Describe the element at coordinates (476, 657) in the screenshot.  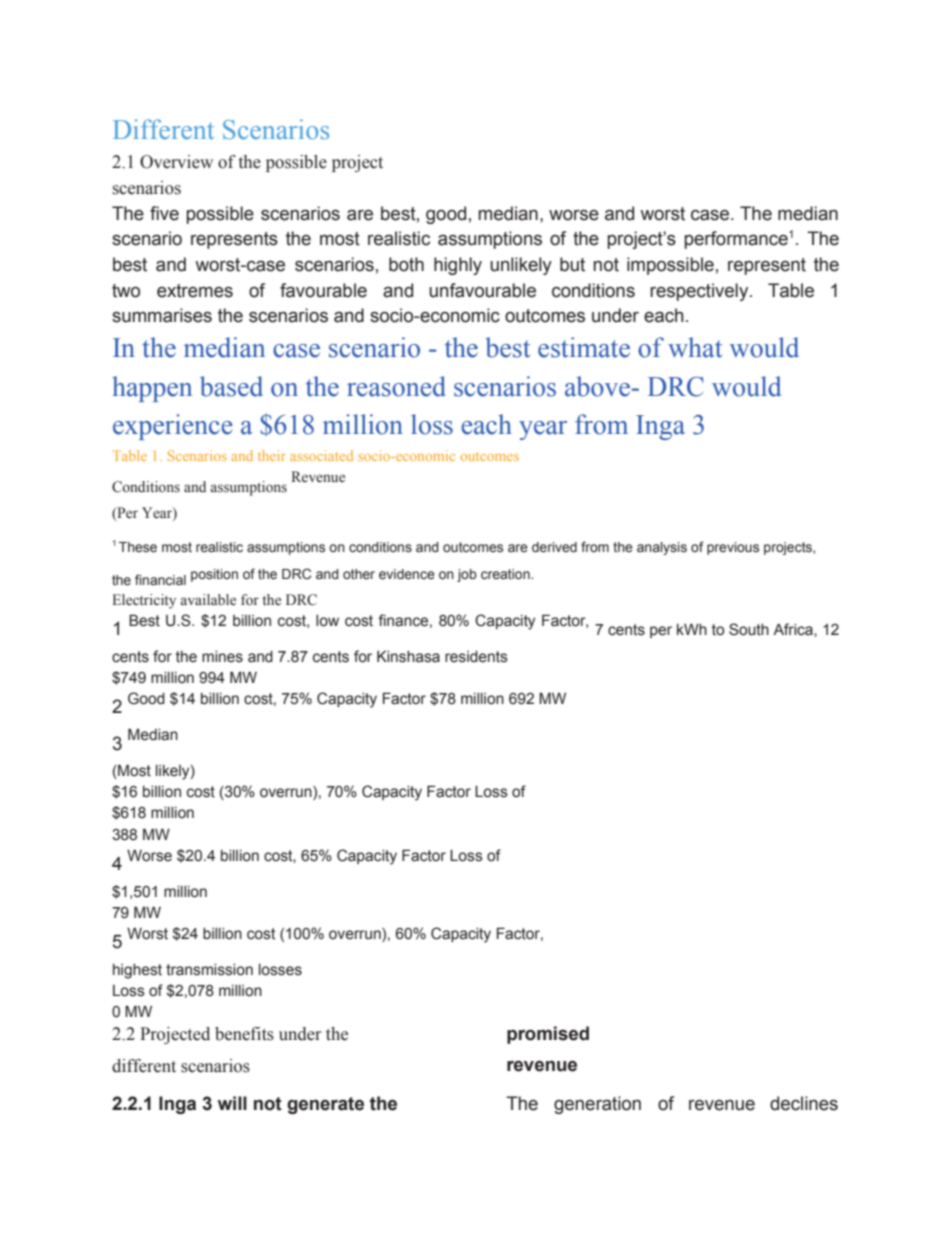
I see `residents` at that location.
